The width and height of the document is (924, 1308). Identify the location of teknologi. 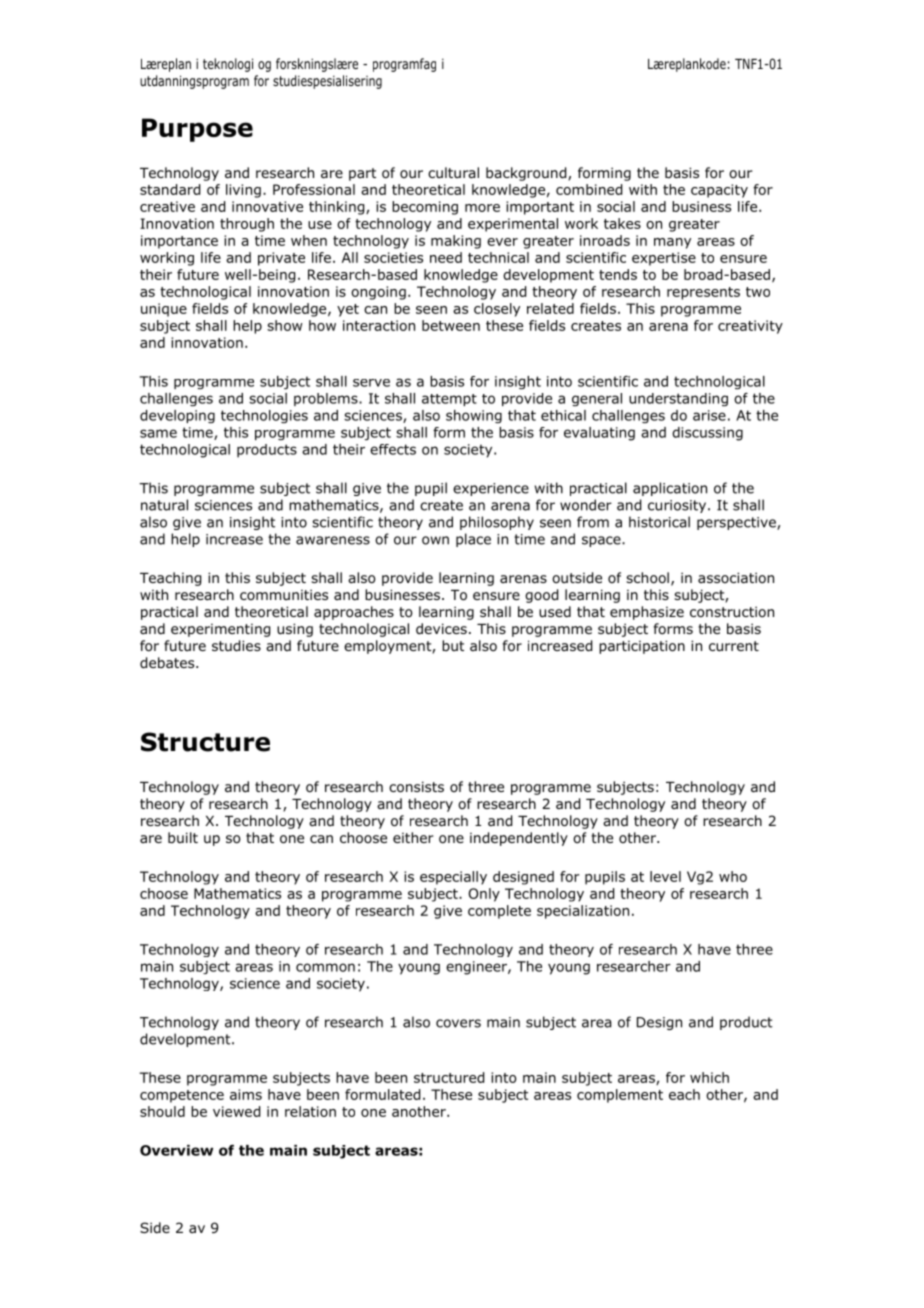
(228, 65).
